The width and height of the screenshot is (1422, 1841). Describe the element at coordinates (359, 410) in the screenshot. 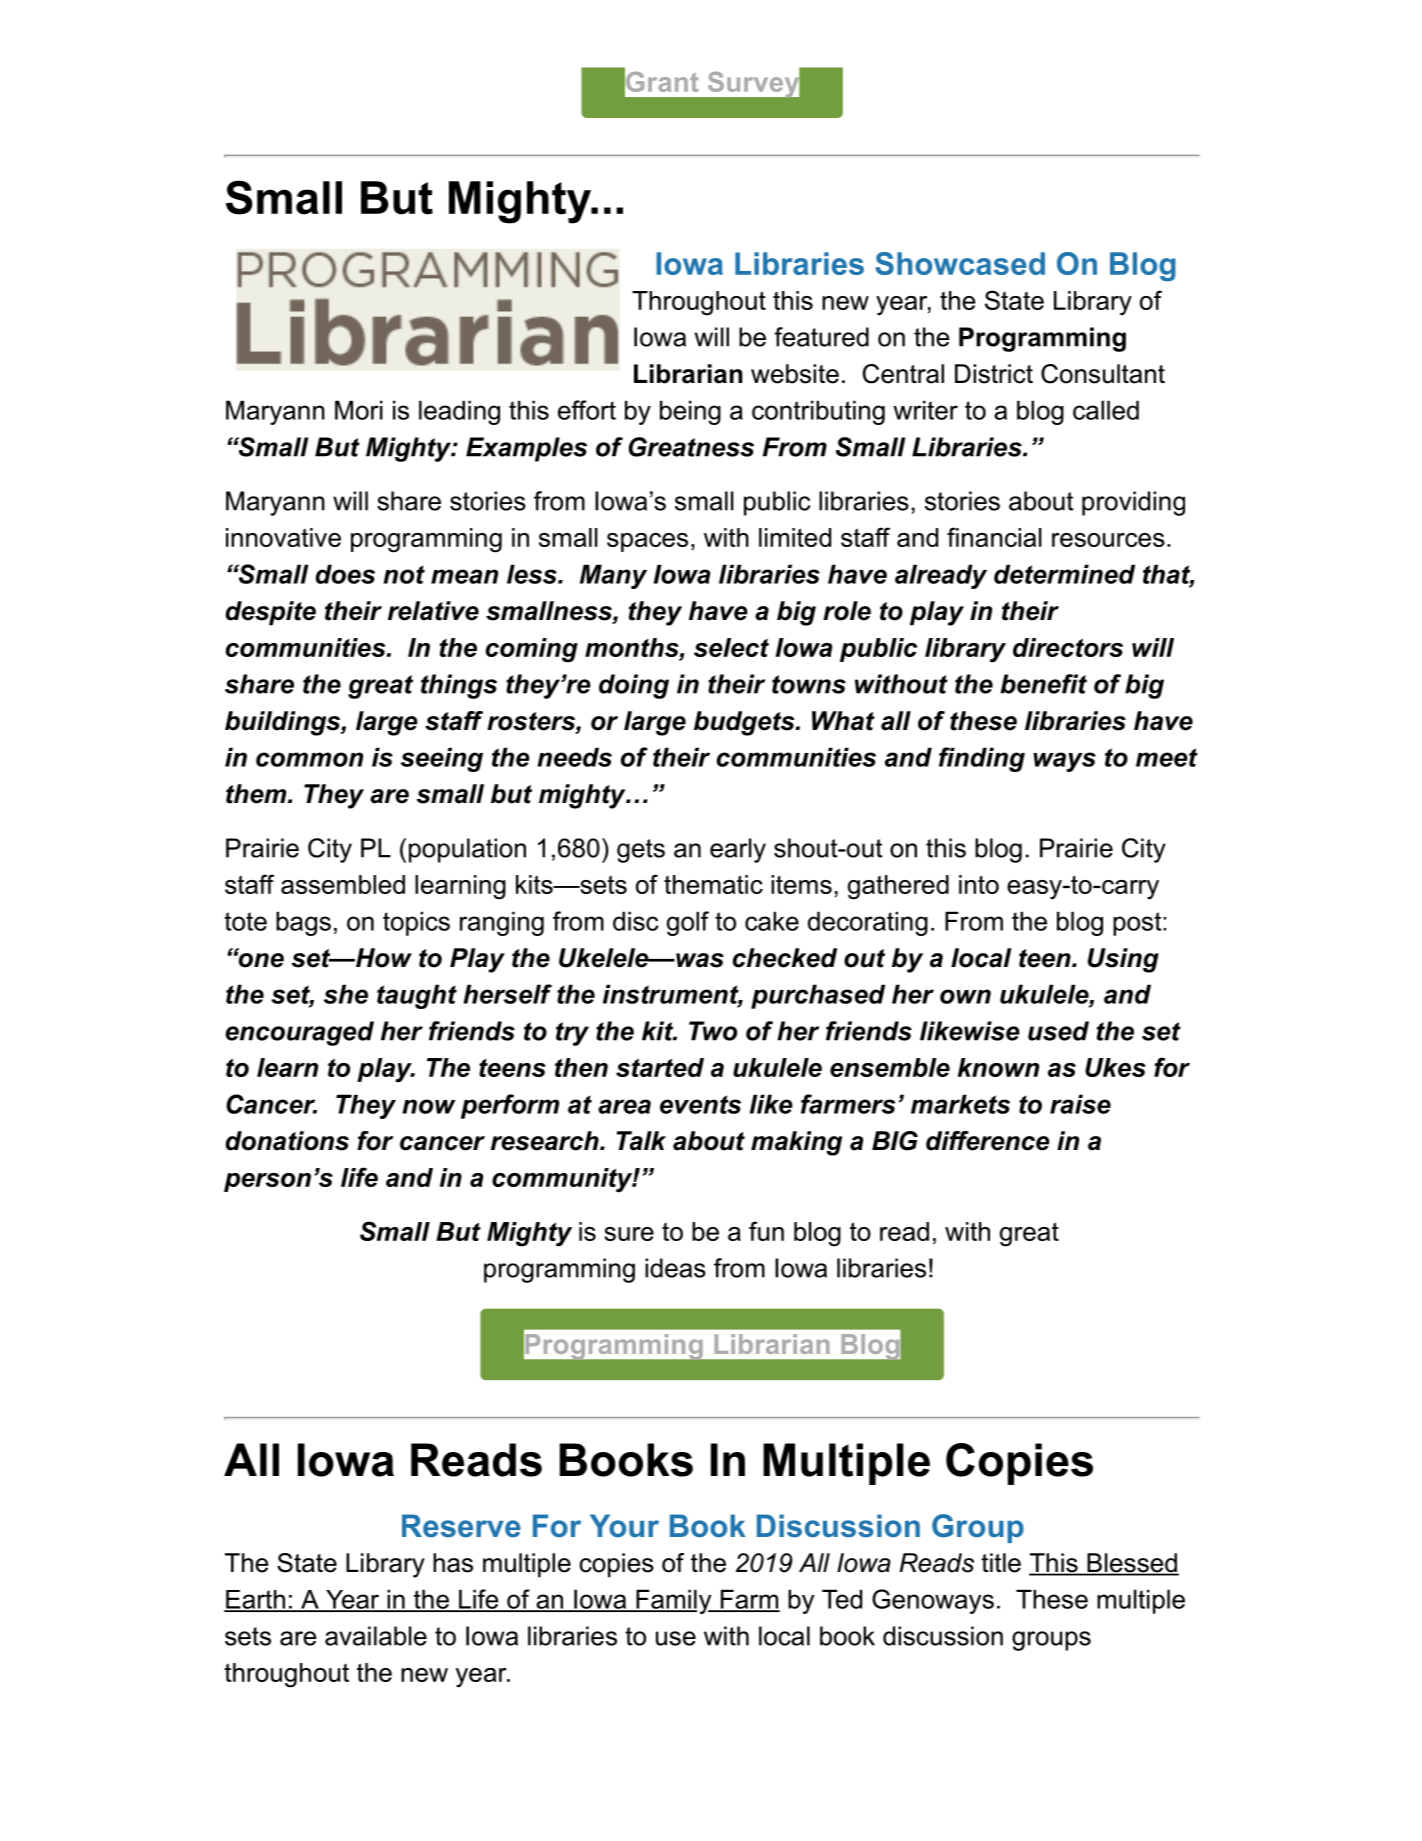

I see `Mori` at that location.
